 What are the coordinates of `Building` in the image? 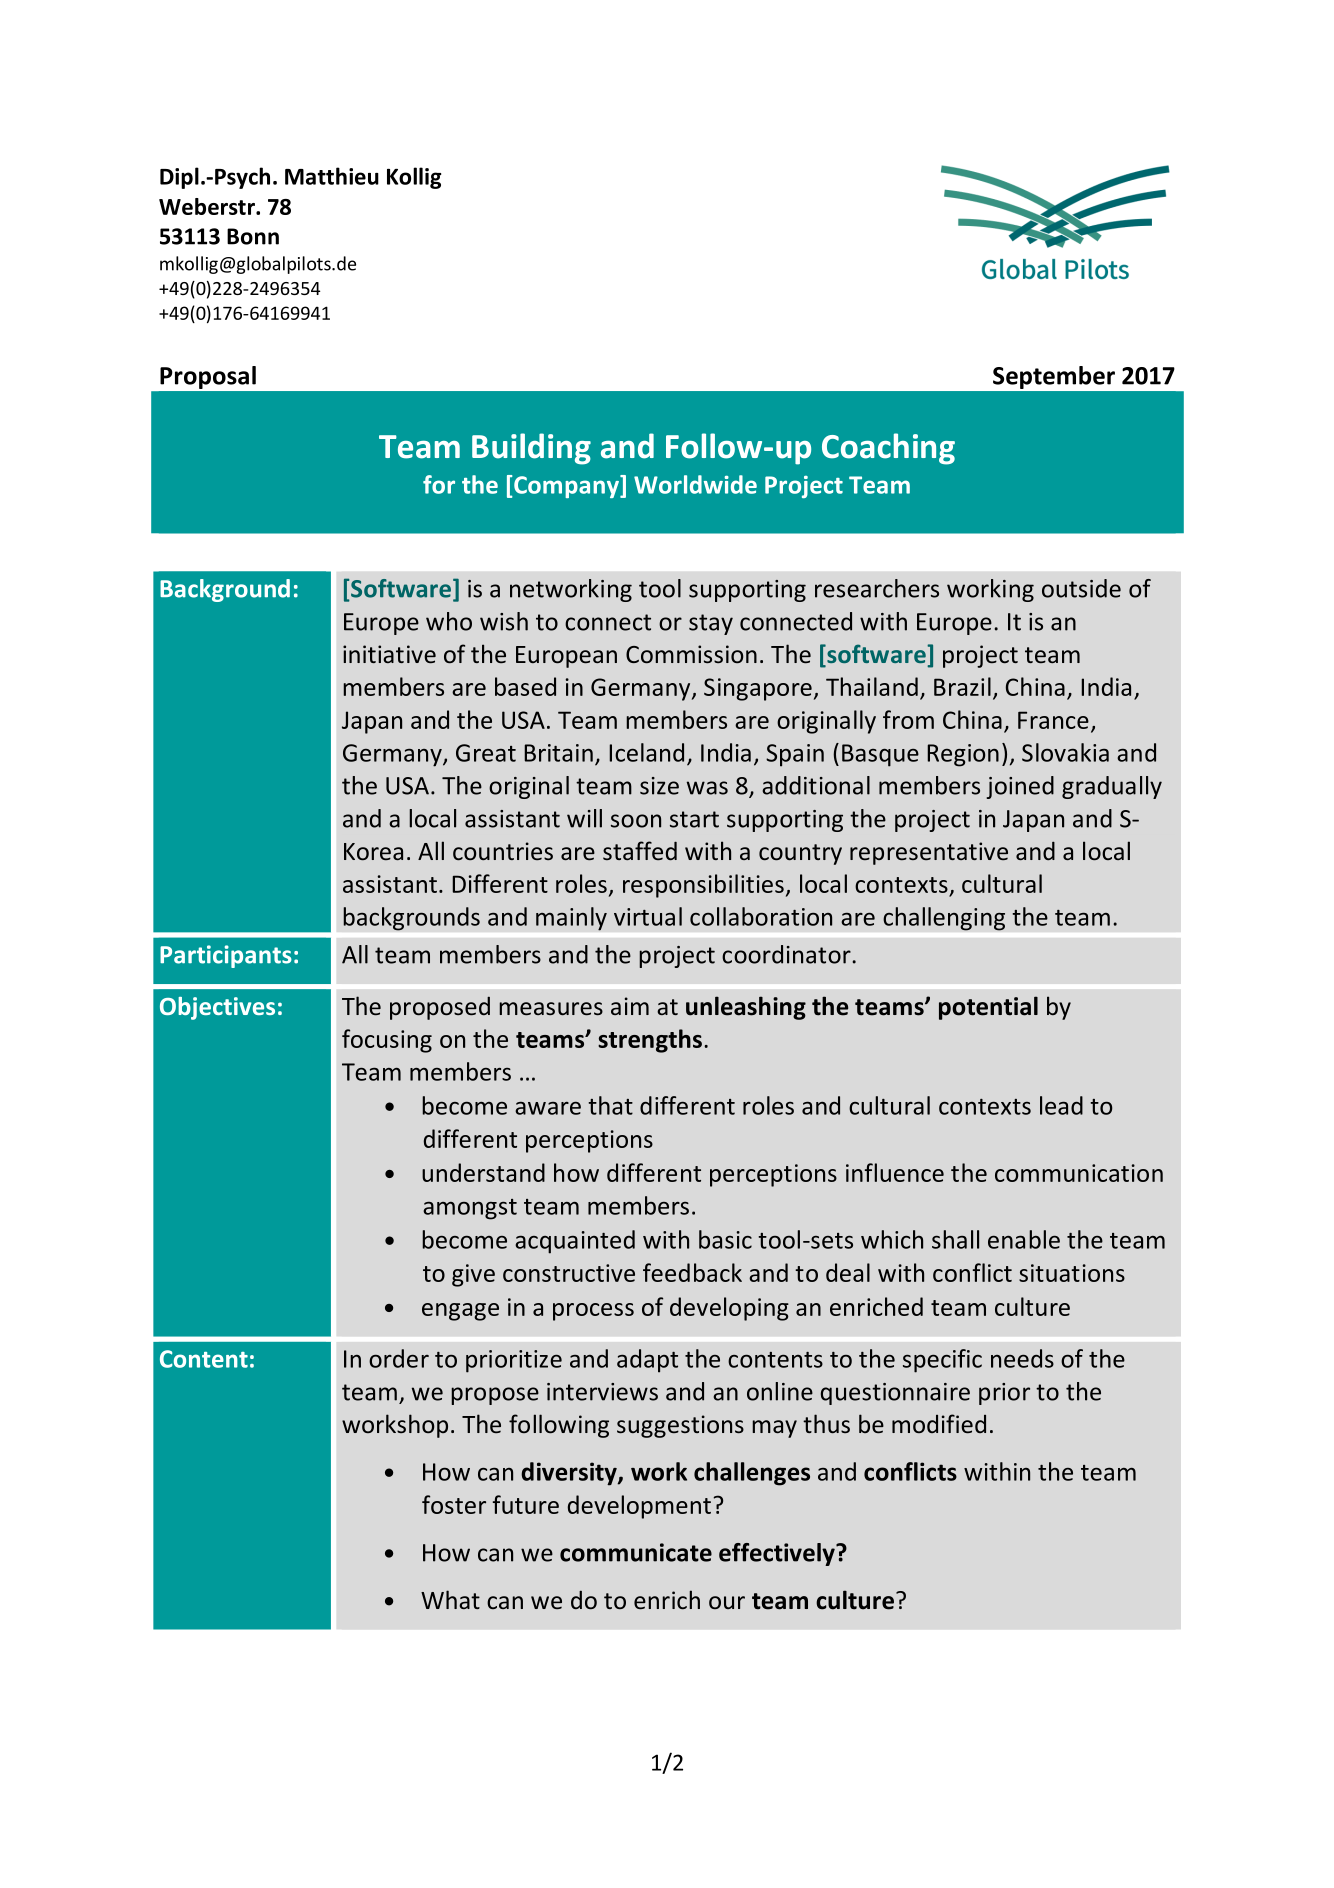 It's located at (531, 449).
